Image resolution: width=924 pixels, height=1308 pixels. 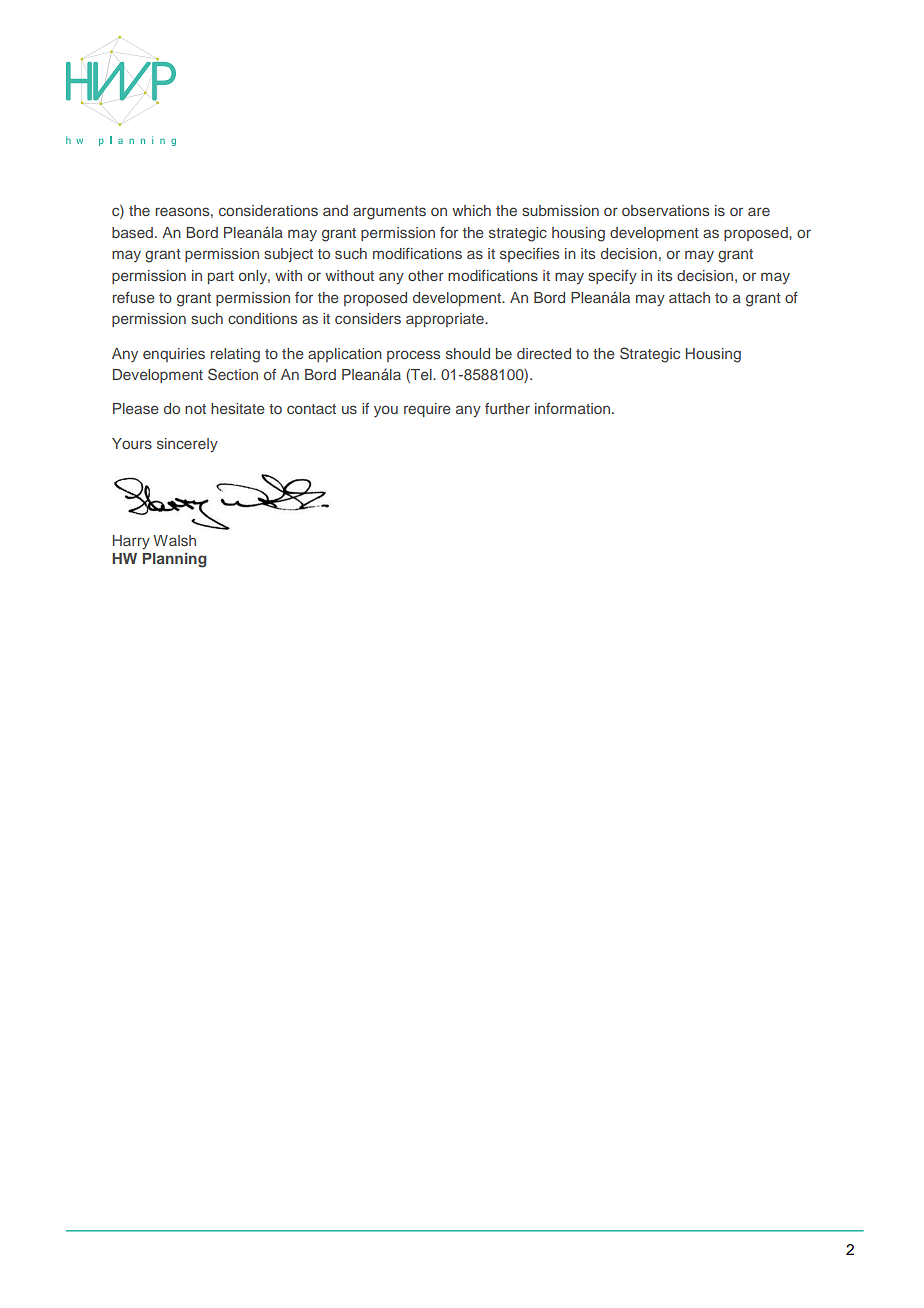 What do you see at coordinates (175, 560) in the image?
I see `Planning` at bounding box center [175, 560].
